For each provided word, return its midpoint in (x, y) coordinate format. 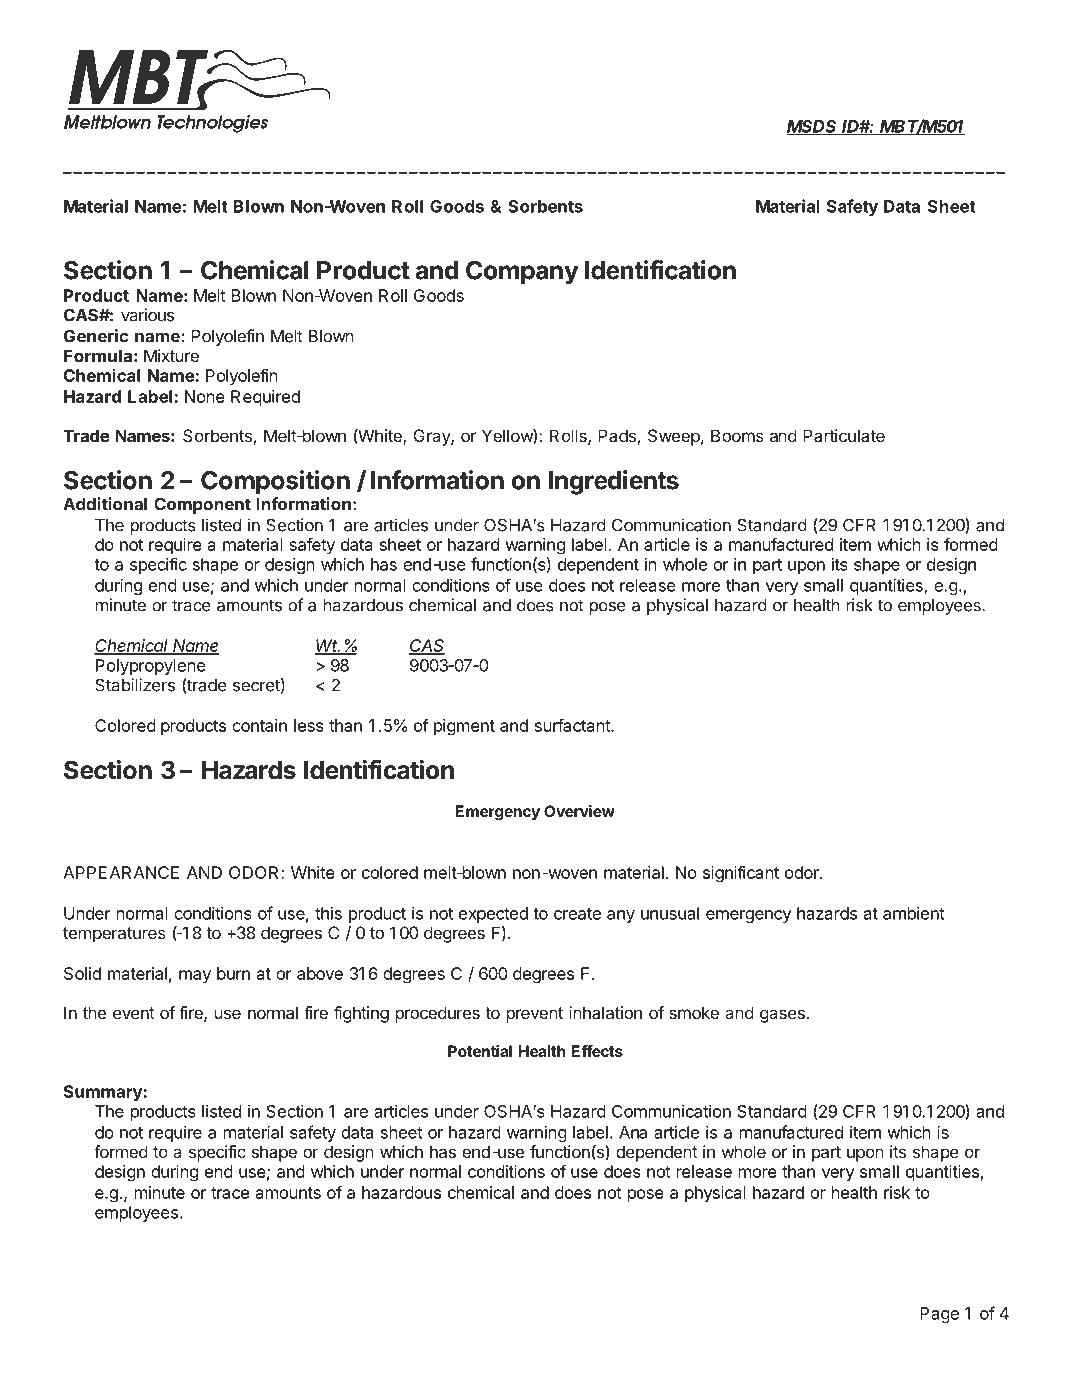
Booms (737, 435)
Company (522, 273)
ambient (914, 913)
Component (202, 505)
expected (493, 915)
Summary (104, 1093)
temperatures (114, 935)
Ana (633, 1132)
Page (939, 1315)
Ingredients (614, 482)
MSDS (813, 127)
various (147, 315)
